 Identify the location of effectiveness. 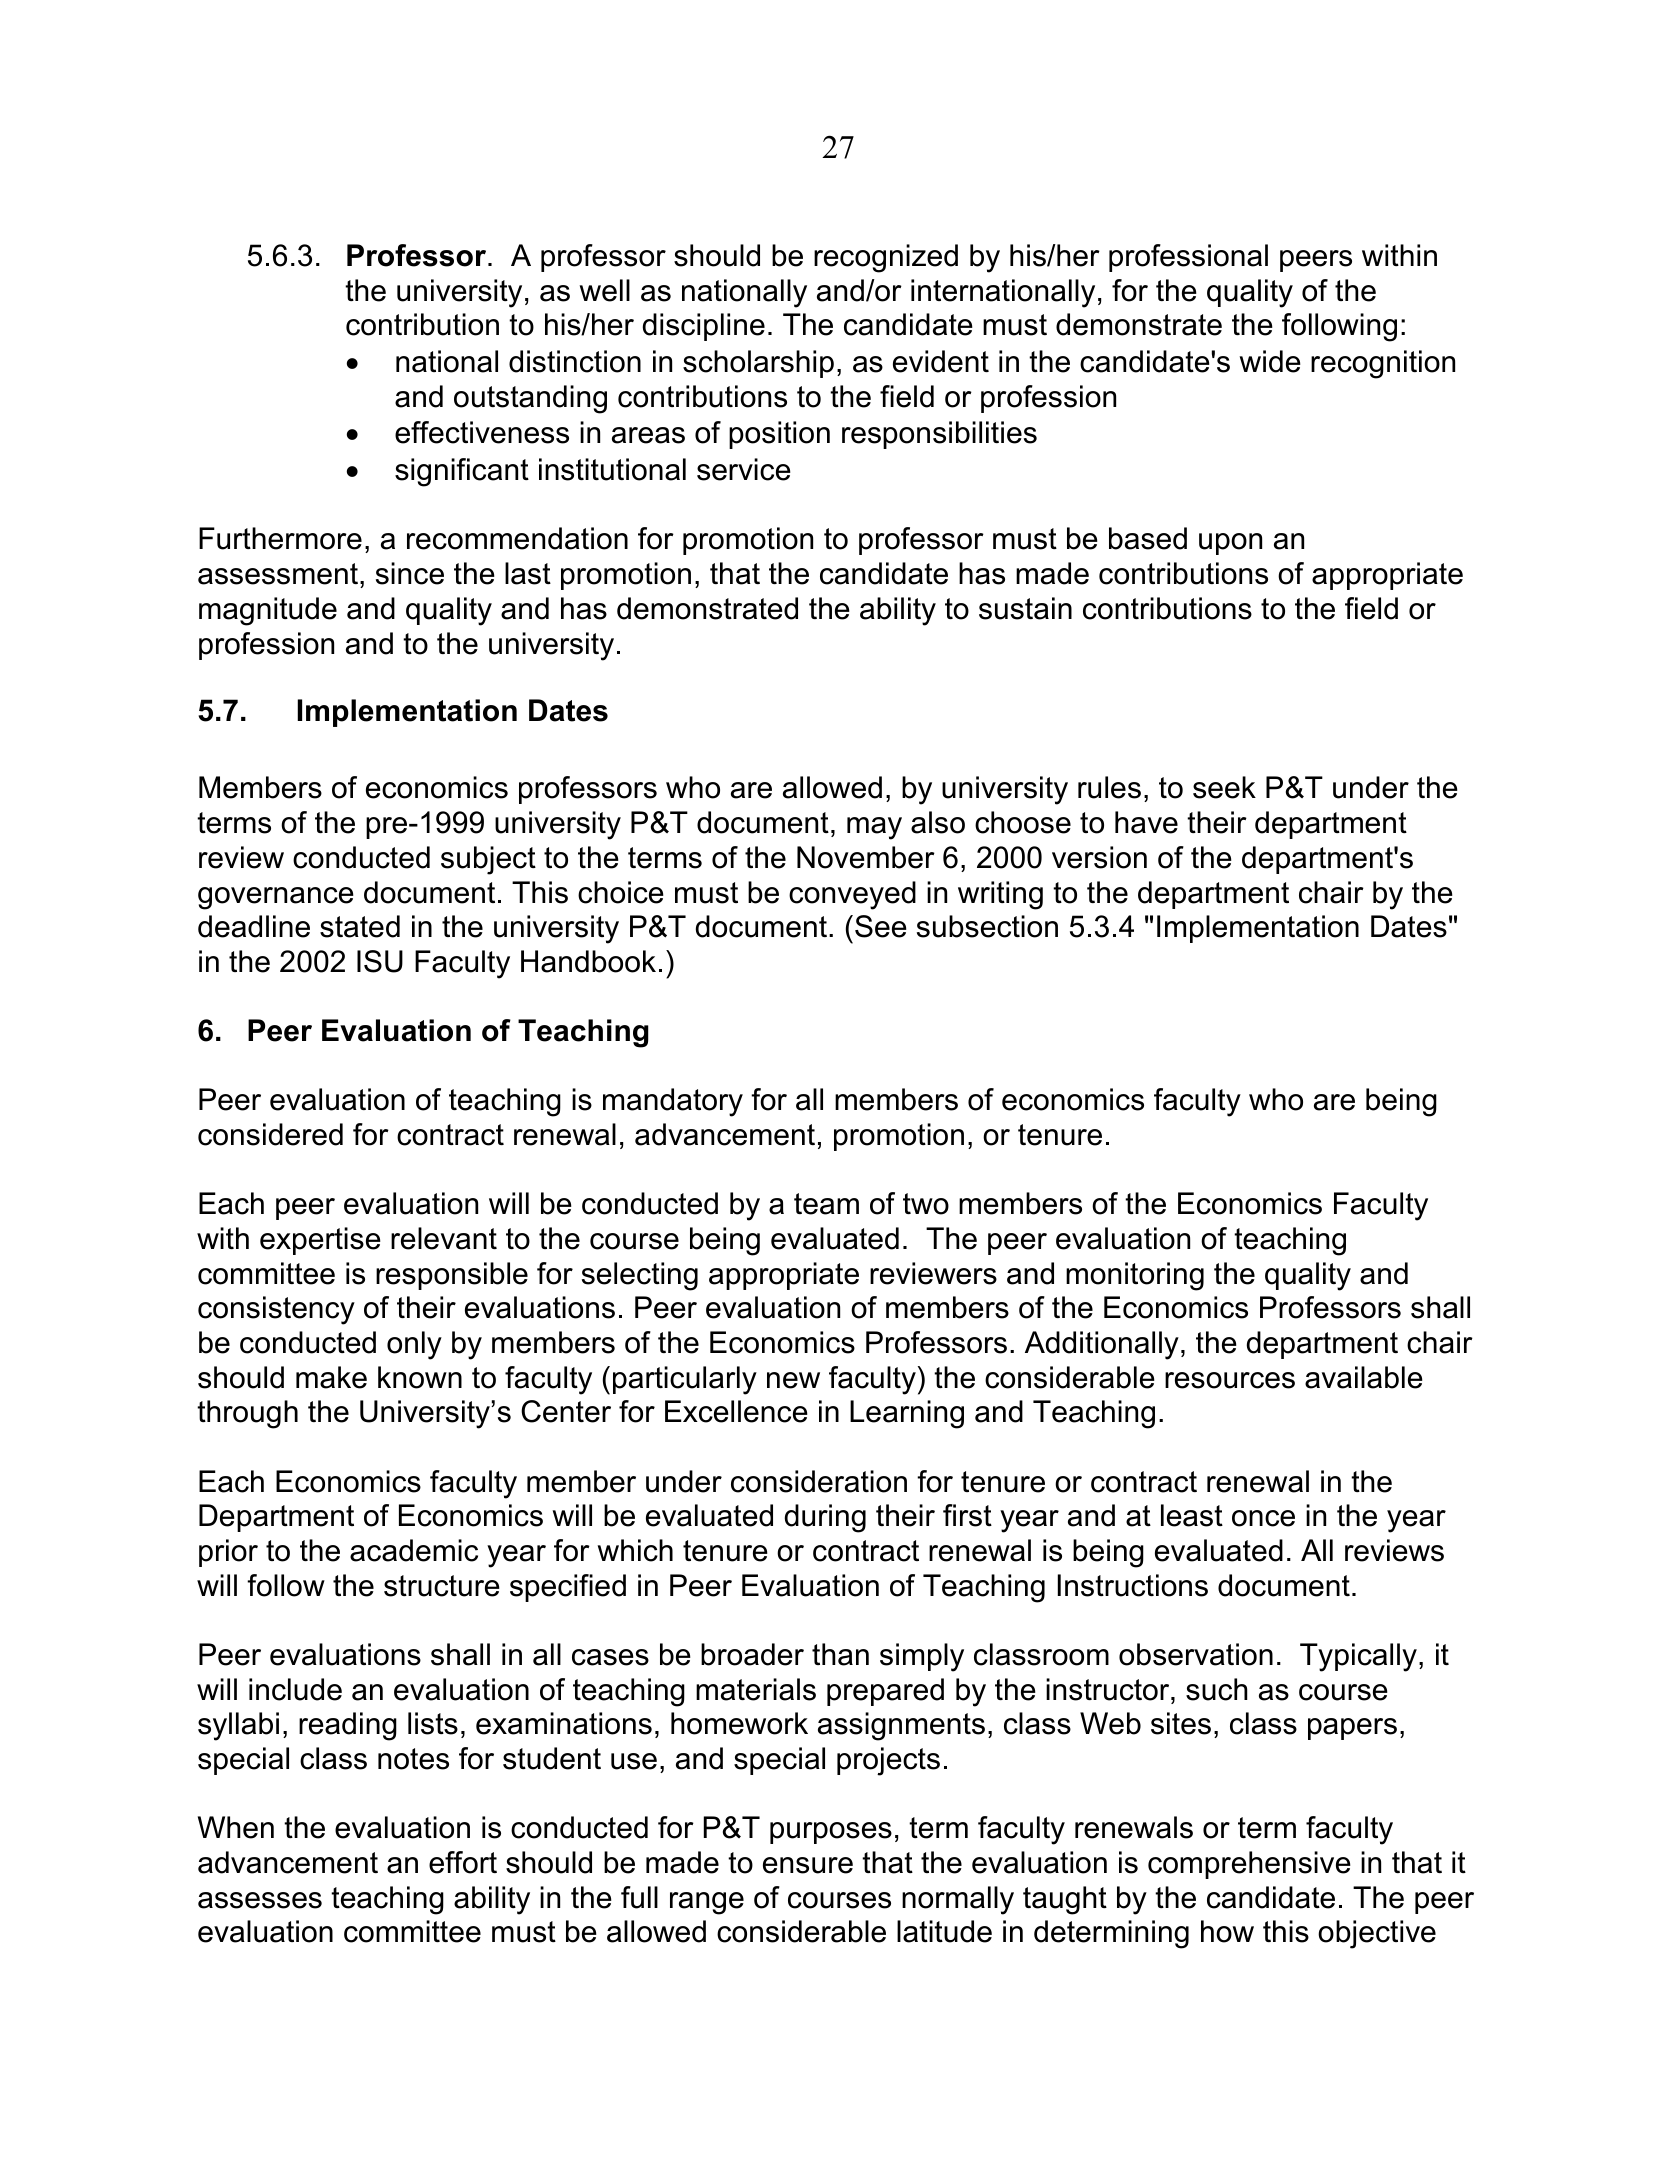
(482, 432).
